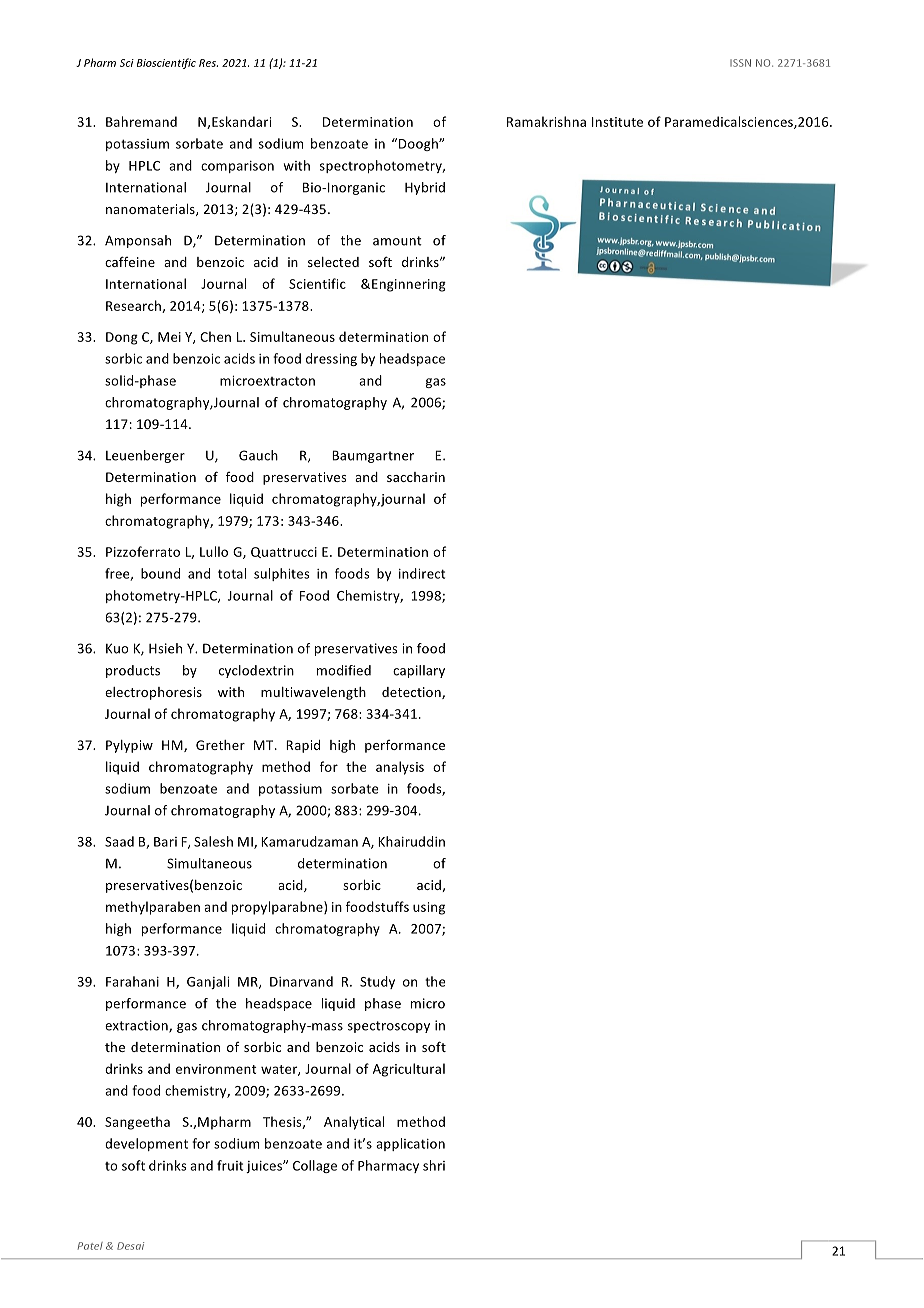  I want to click on comparison, so click(237, 167).
